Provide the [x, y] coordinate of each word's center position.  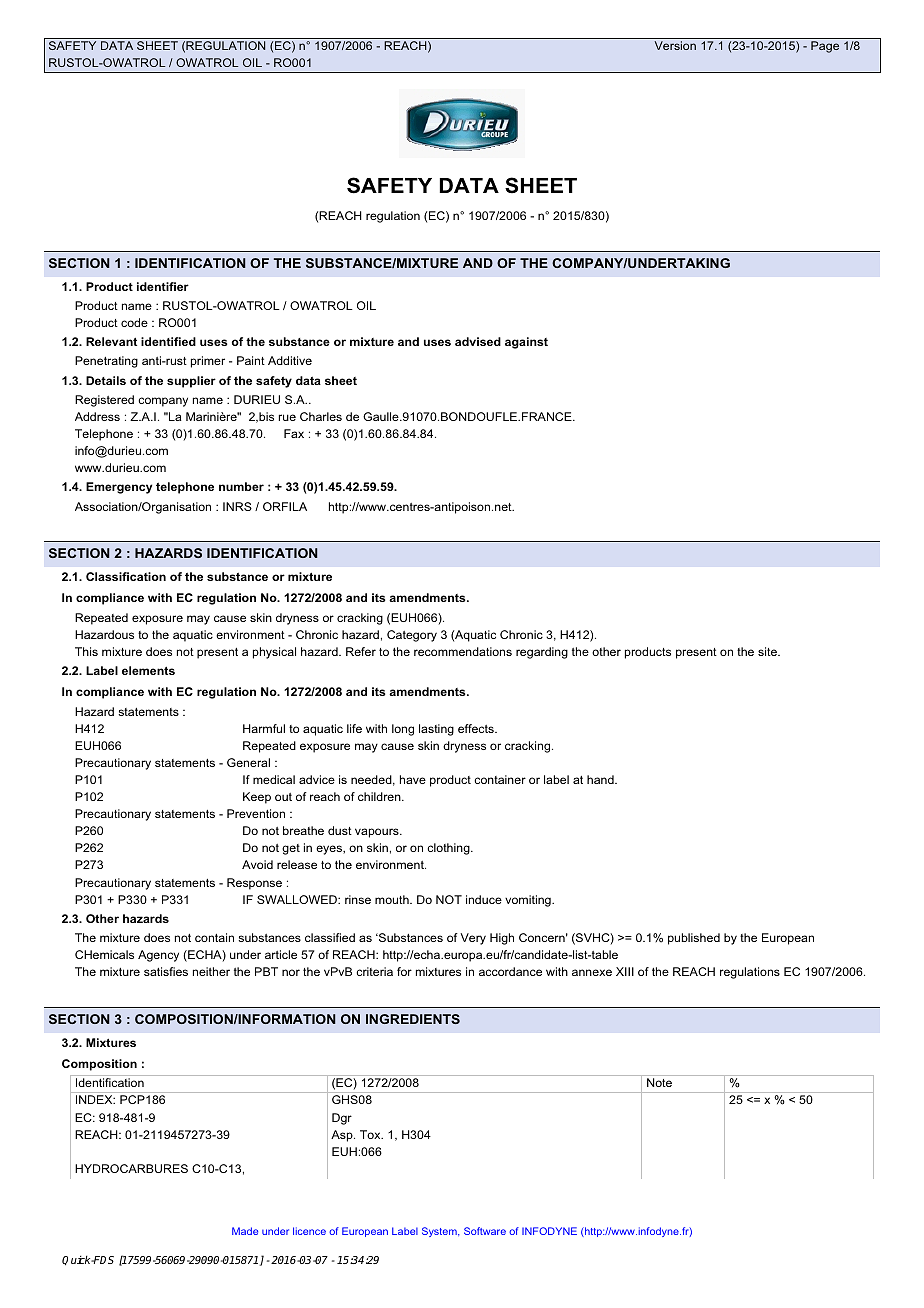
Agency [158, 956]
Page [825, 47]
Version [675, 45]
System [440, 1232]
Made [245, 1231]
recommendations [463, 651]
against [526, 343]
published [694, 939]
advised [478, 341]
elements [148, 670]
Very [473, 939]
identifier [163, 286]
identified [168, 341]
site [768, 651]
